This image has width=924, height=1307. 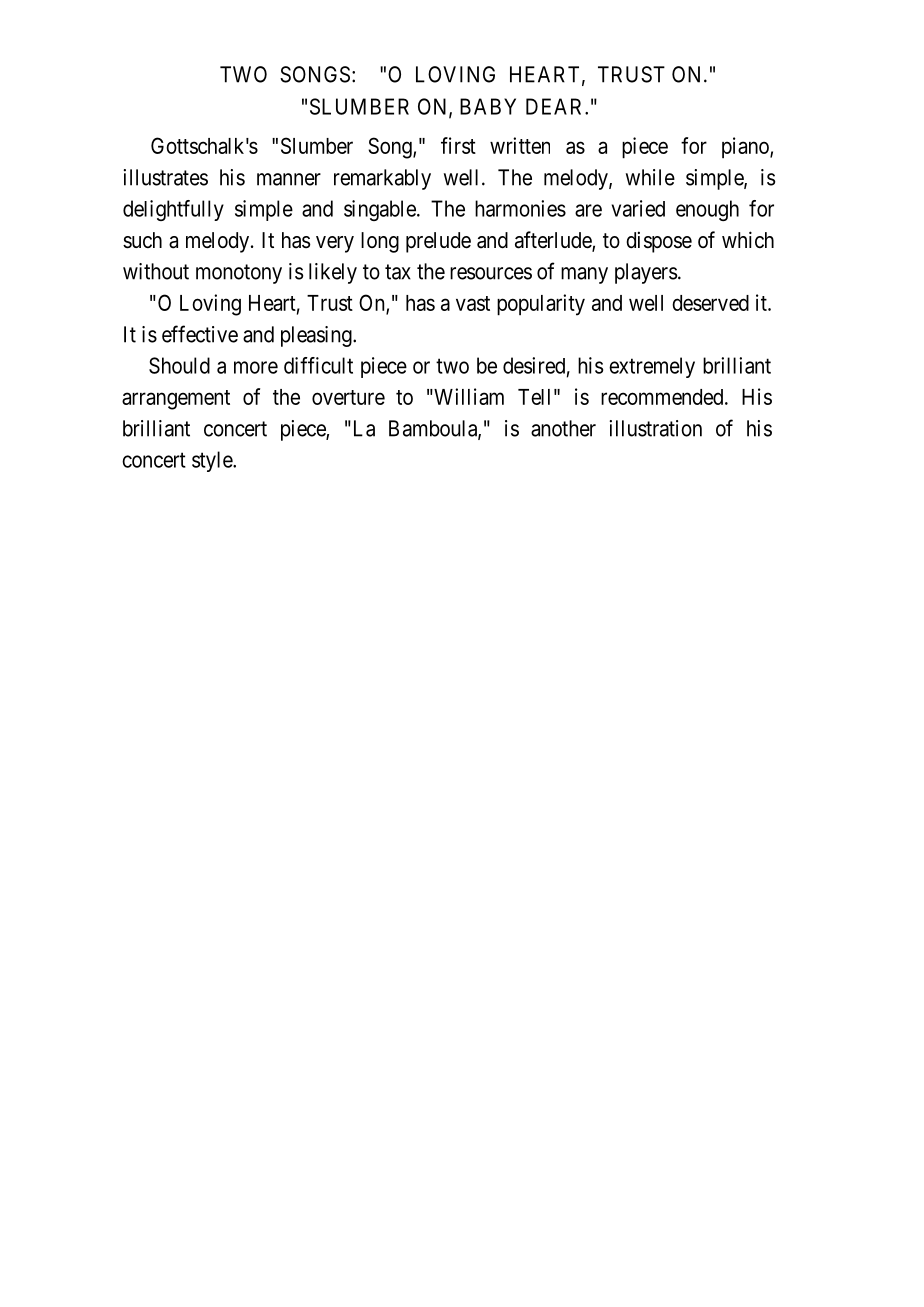 I want to click on BABY, so click(x=488, y=106).
